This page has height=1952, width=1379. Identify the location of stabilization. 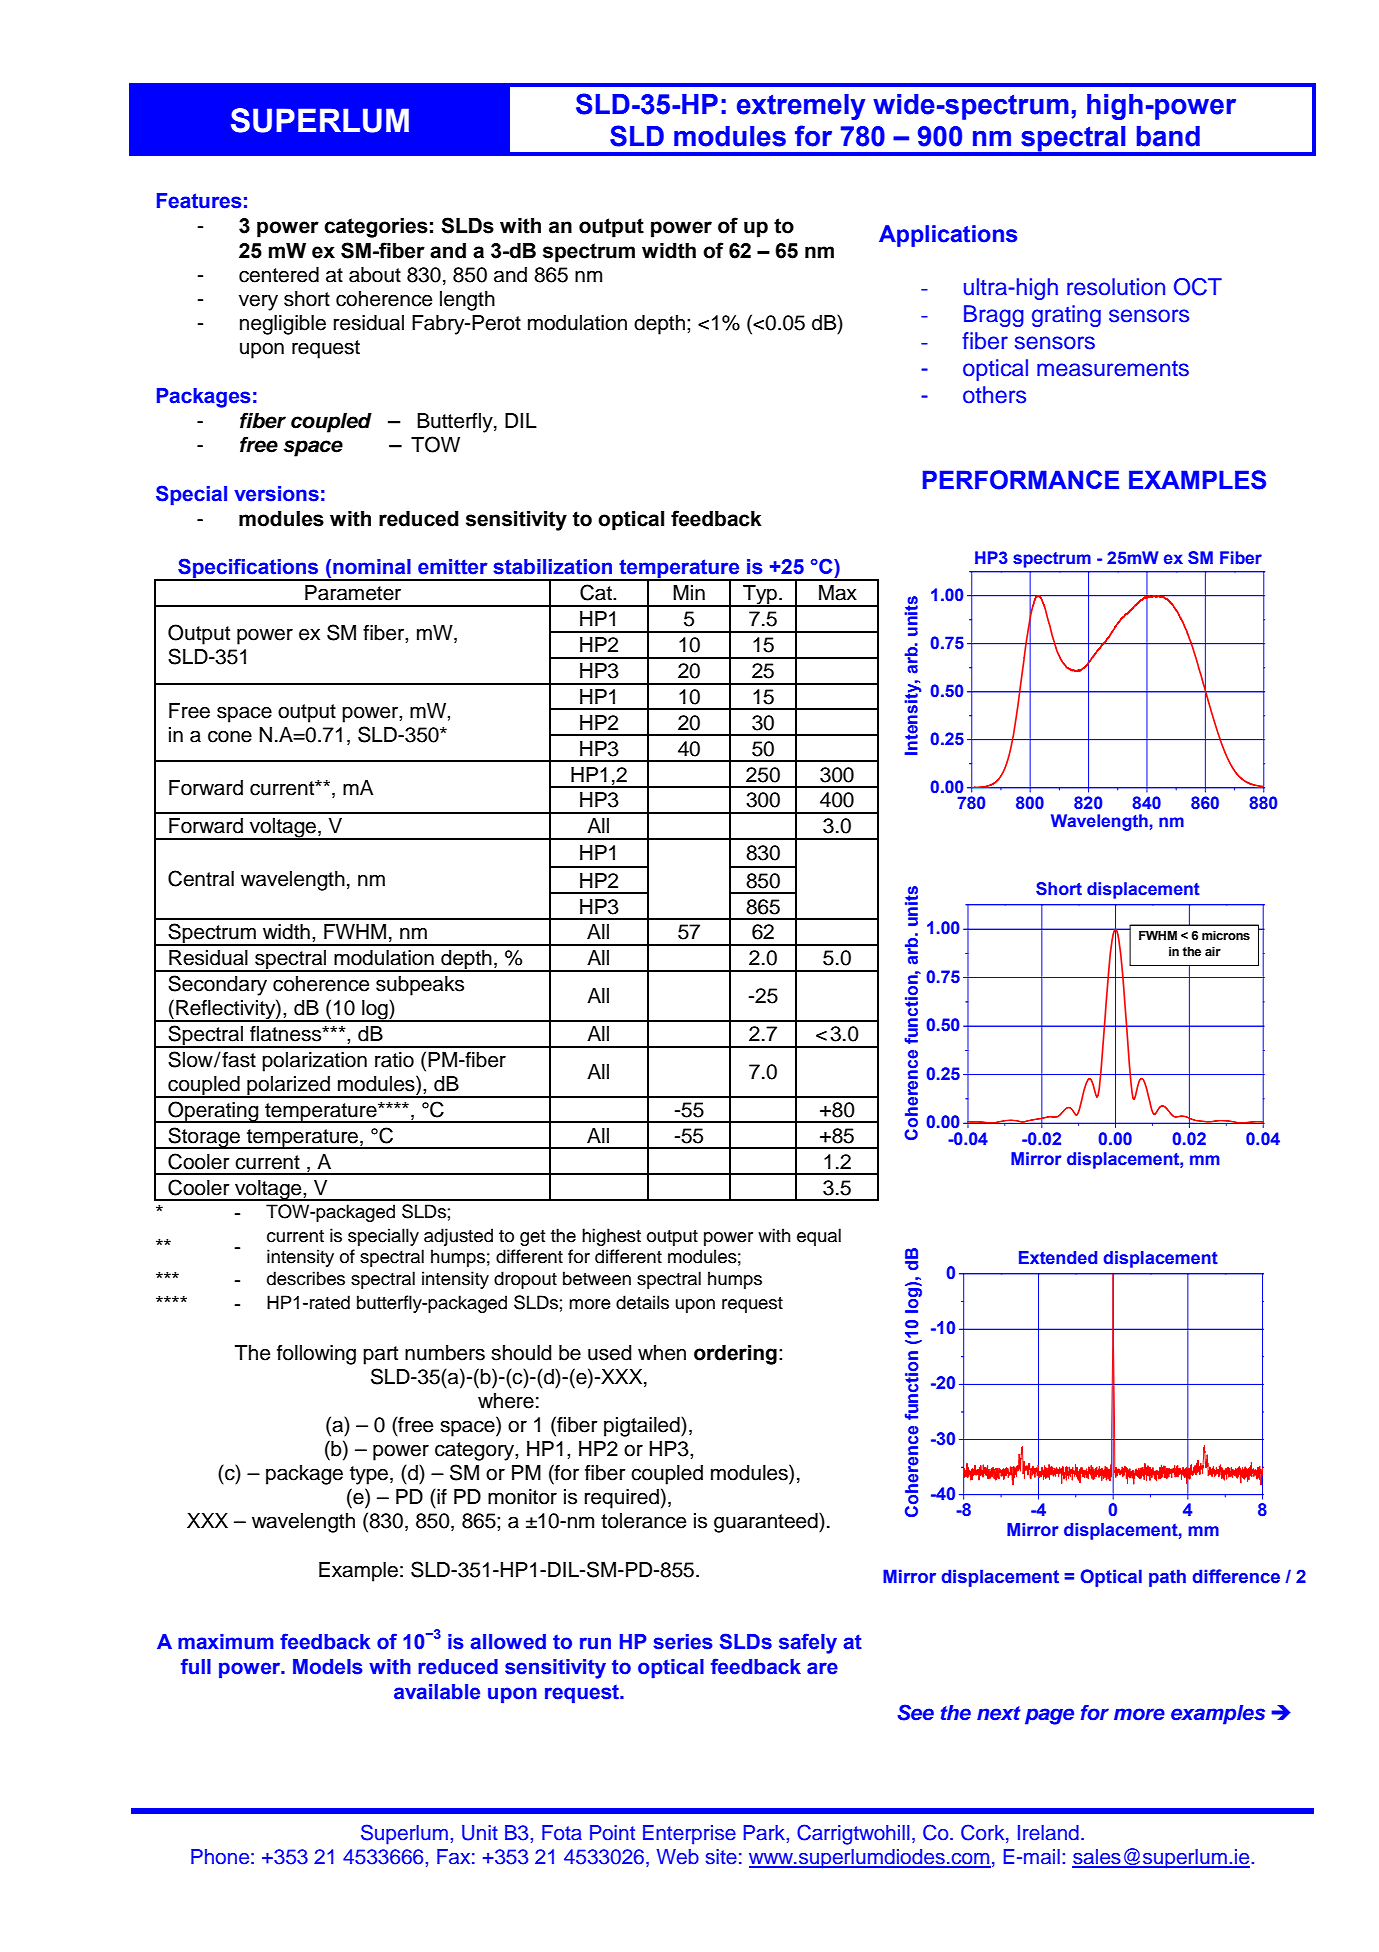
(552, 567).
